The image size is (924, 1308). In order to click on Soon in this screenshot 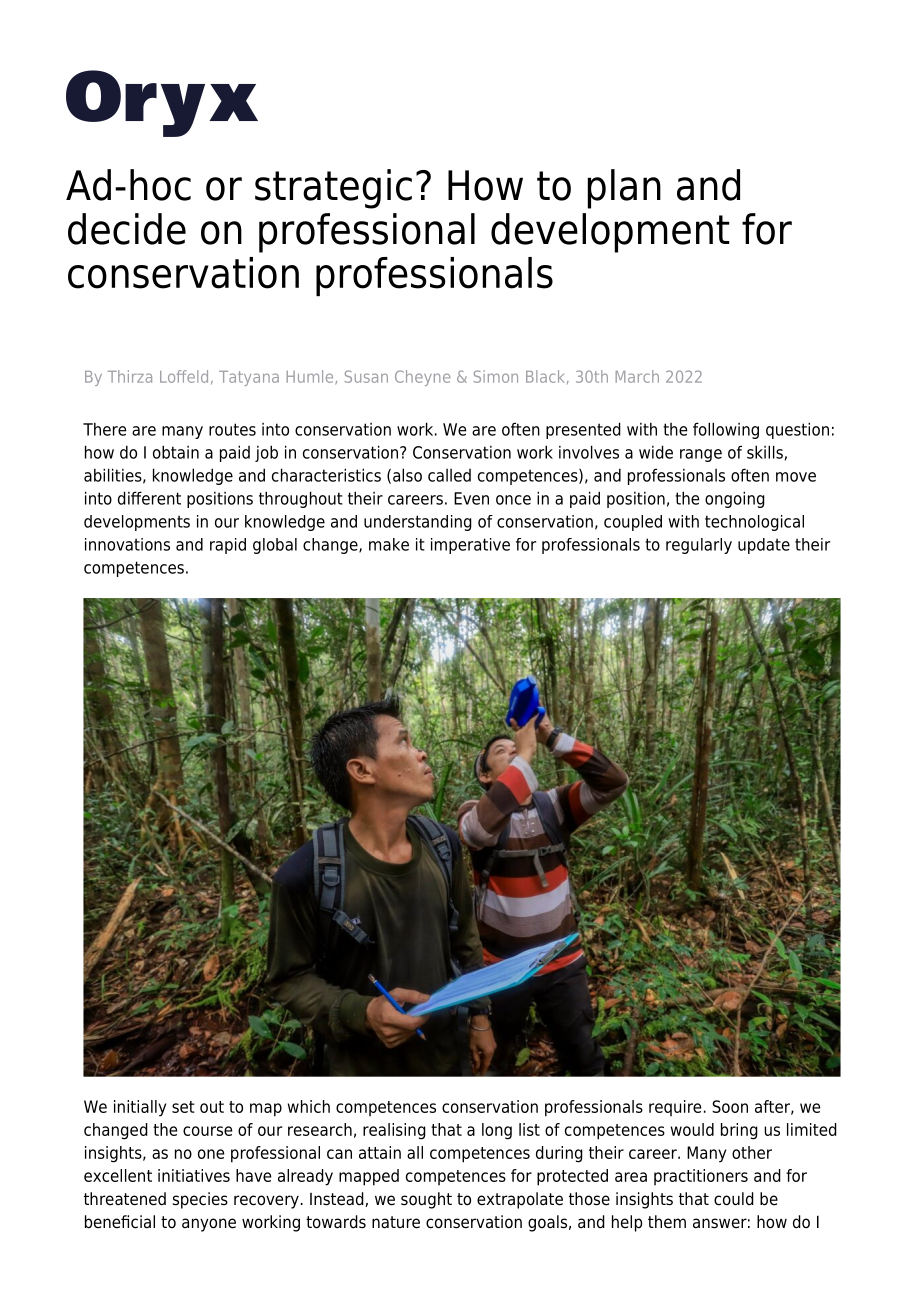, I will do `click(730, 1106)`.
